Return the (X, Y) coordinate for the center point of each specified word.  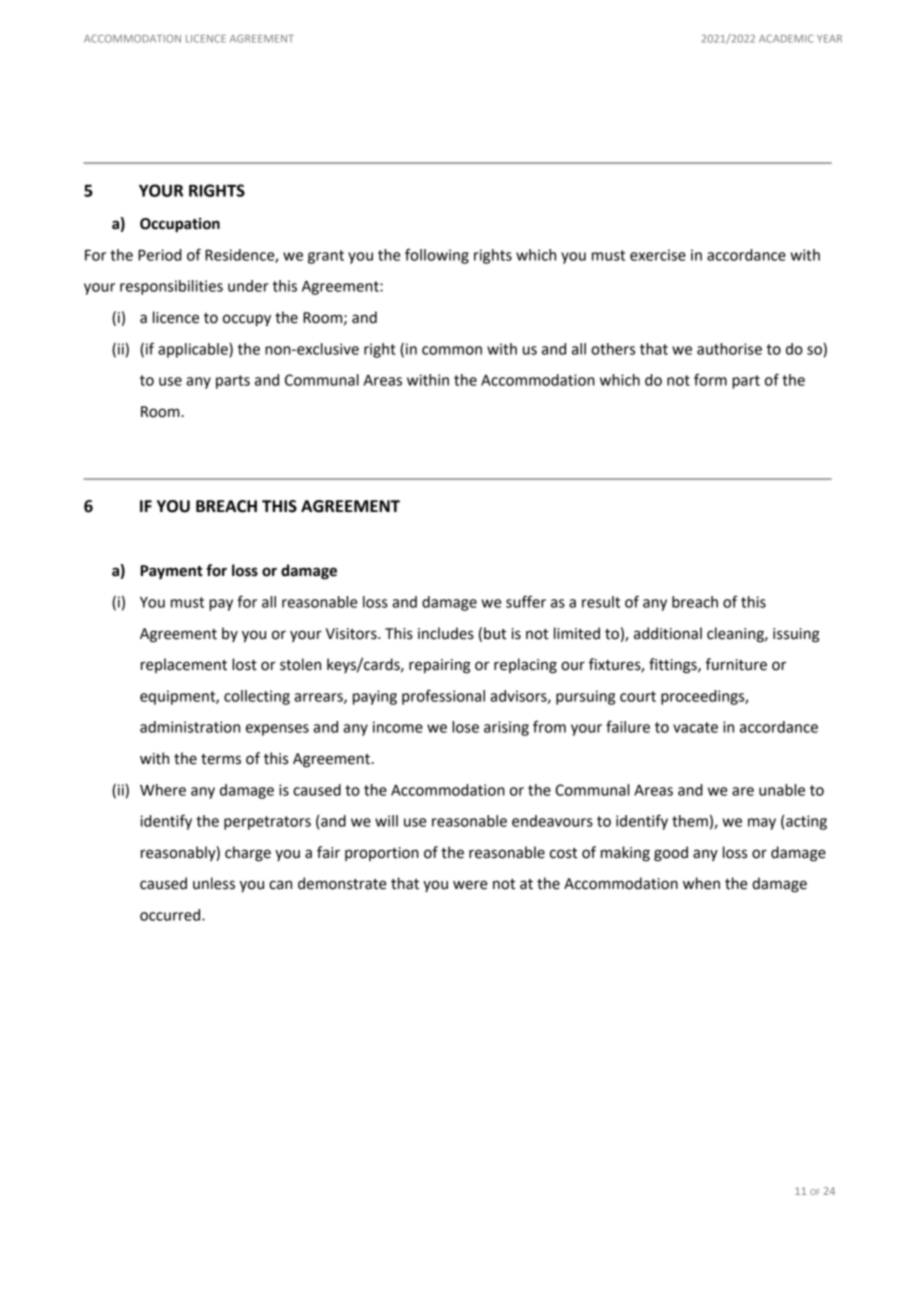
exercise (658, 255)
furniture (736, 664)
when (701, 883)
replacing (525, 666)
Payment (172, 572)
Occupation (180, 225)
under (248, 286)
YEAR (829, 39)
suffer (526, 601)
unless (214, 883)
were (470, 885)
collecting (257, 697)
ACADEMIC (786, 38)
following (437, 256)
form (710, 379)
